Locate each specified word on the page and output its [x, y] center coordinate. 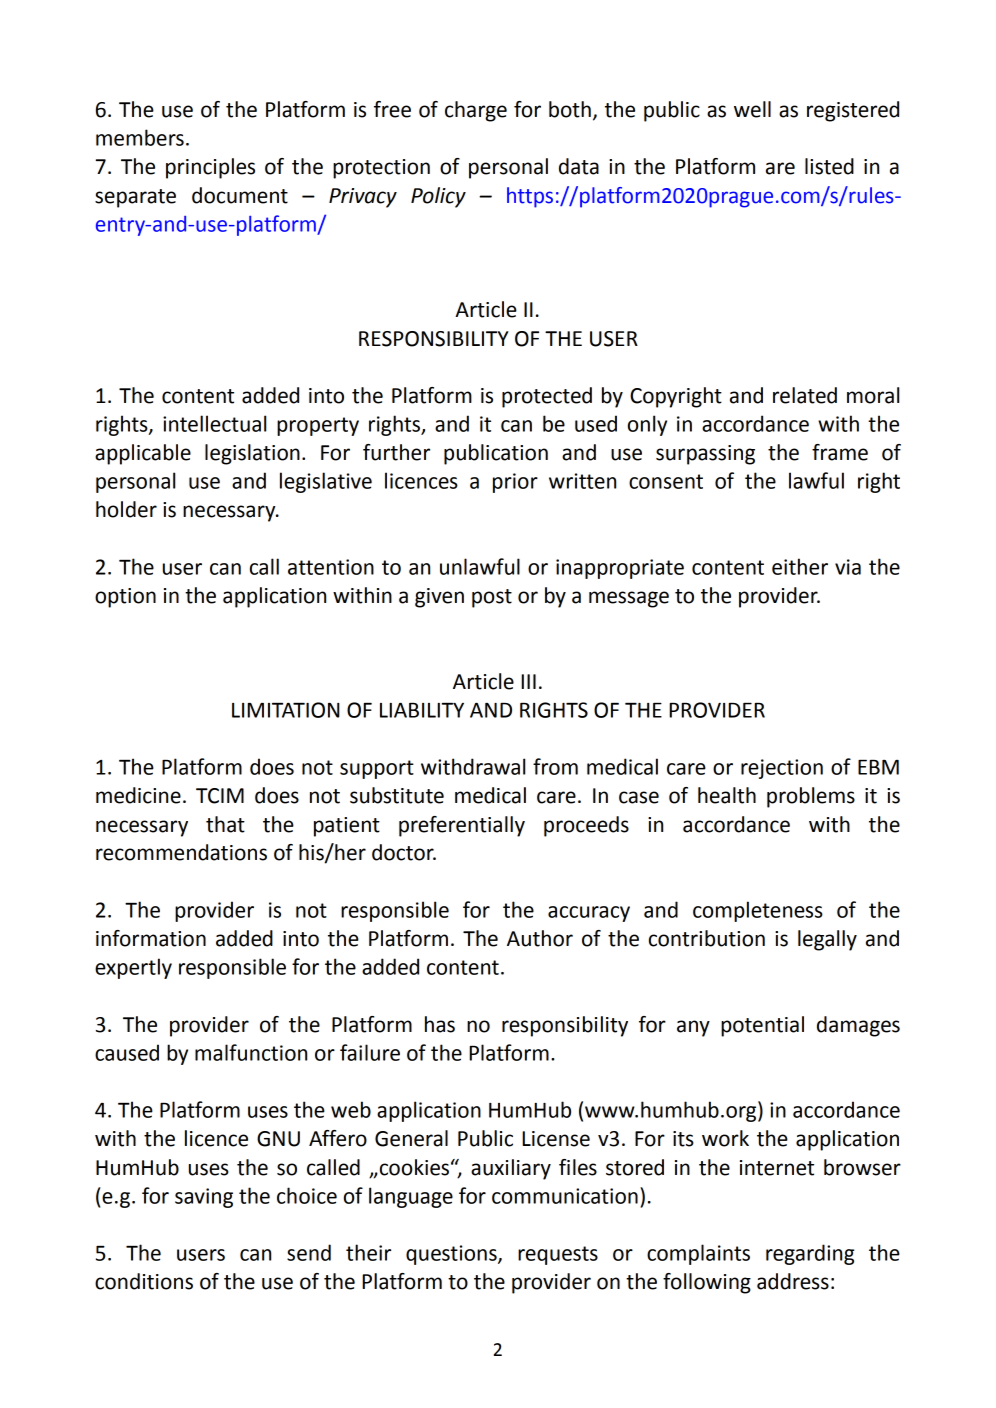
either [800, 566]
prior [515, 483]
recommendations [181, 852]
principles [210, 168]
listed [829, 166]
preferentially [462, 826]
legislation [252, 454]
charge [476, 111]
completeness [758, 911]
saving [204, 1198]
